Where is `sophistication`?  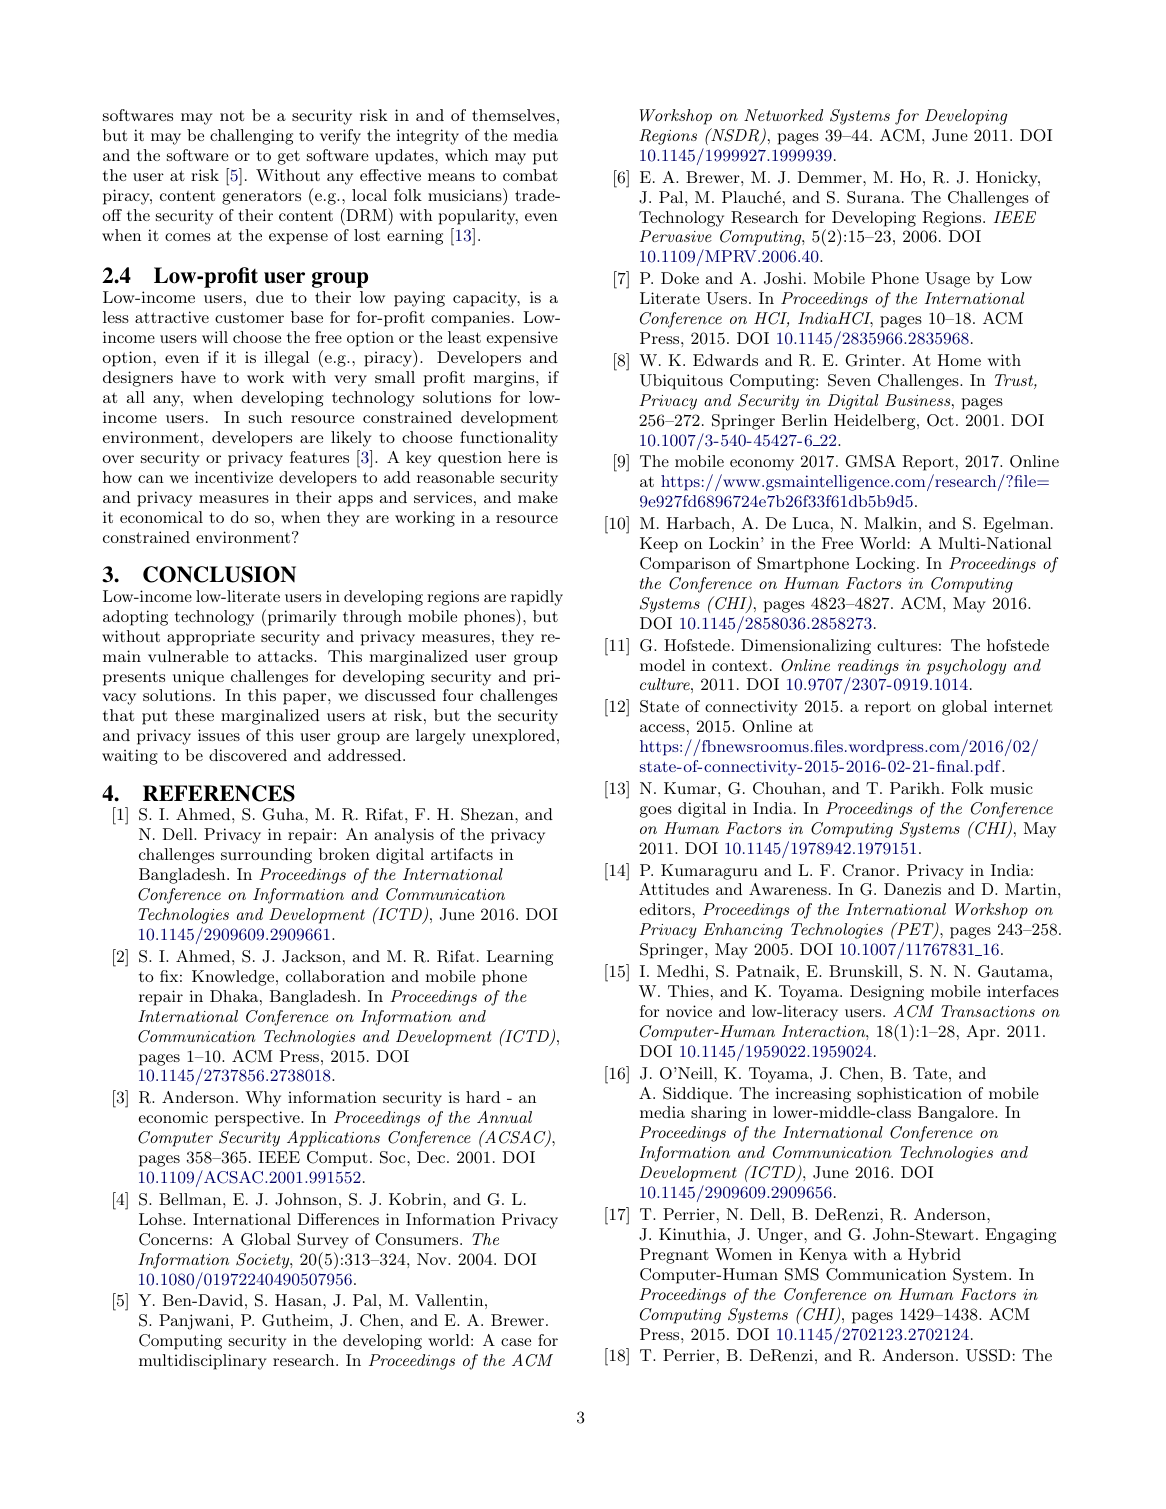 sophistication is located at coordinates (909, 1095).
